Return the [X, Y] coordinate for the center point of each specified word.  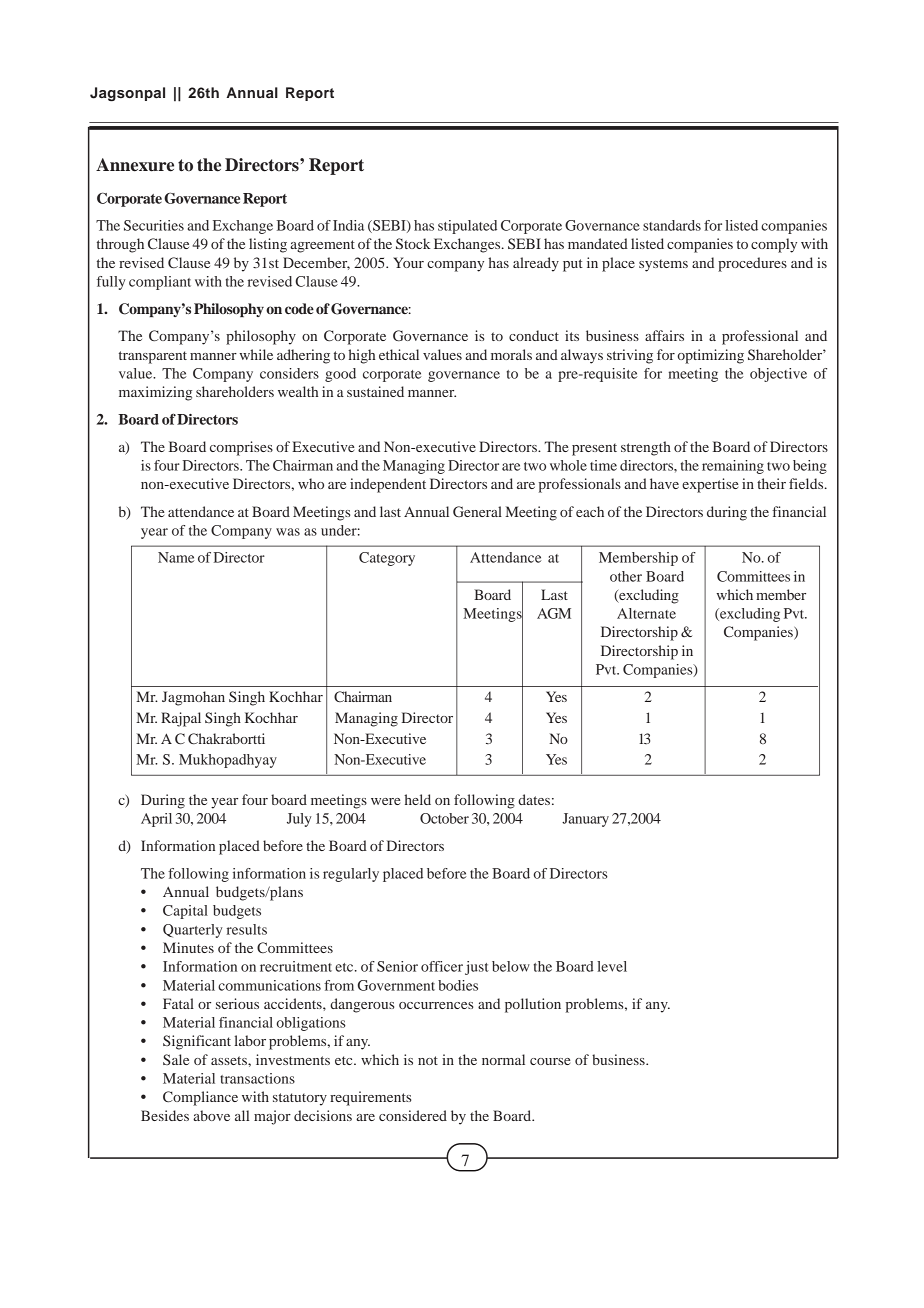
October [444, 818]
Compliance [200, 1098]
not [428, 1060]
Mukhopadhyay [228, 761]
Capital [185, 912]
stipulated [467, 227]
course [550, 1061]
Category [387, 559]
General [477, 511]
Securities [154, 225]
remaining [733, 467]
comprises [241, 448]
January [585, 820]
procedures [752, 264]
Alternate [646, 613]
